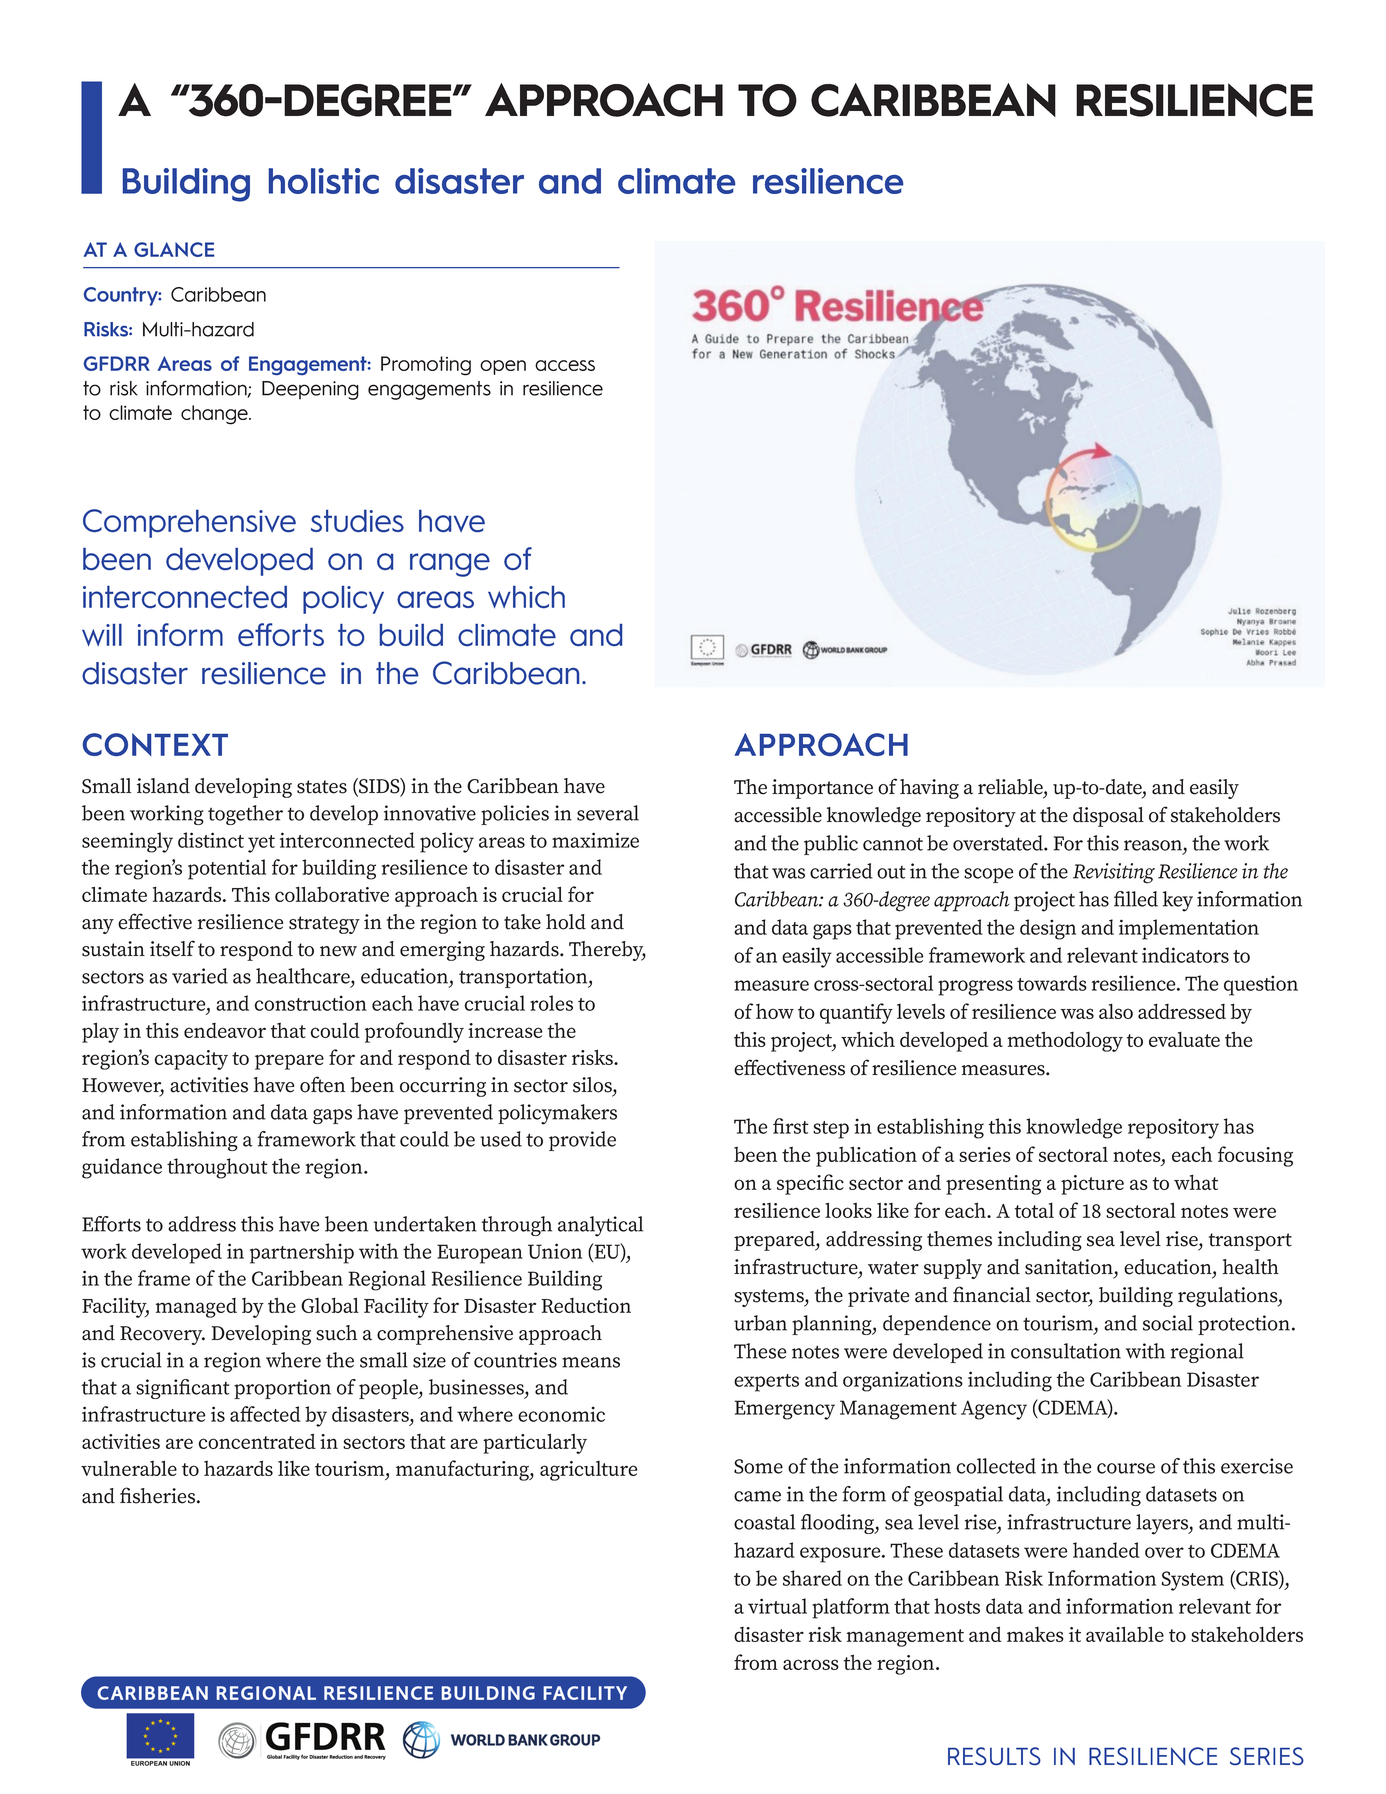 The width and height of the screenshot is (1386, 1794). What do you see at coordinates (174, 249) in the screenshot?
I see `GLANCE` at bounding box center [174, 249].
